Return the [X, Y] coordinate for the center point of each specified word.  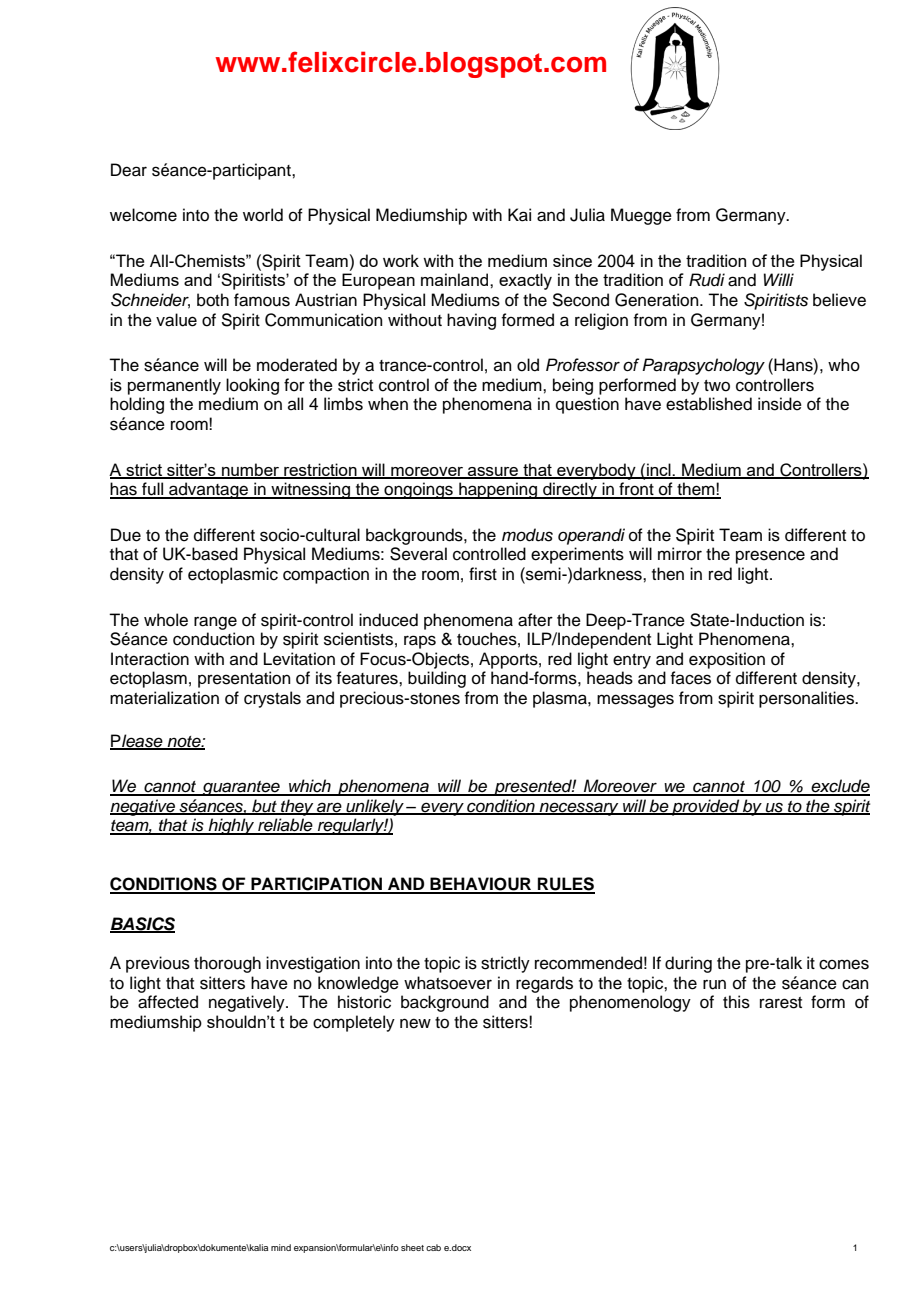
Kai [519, 215]
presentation [244, 679]
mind [281, 1247]
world [263, 215]
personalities [808, 699]
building [437, 679]
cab [433, 1247]
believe [839, 300]
